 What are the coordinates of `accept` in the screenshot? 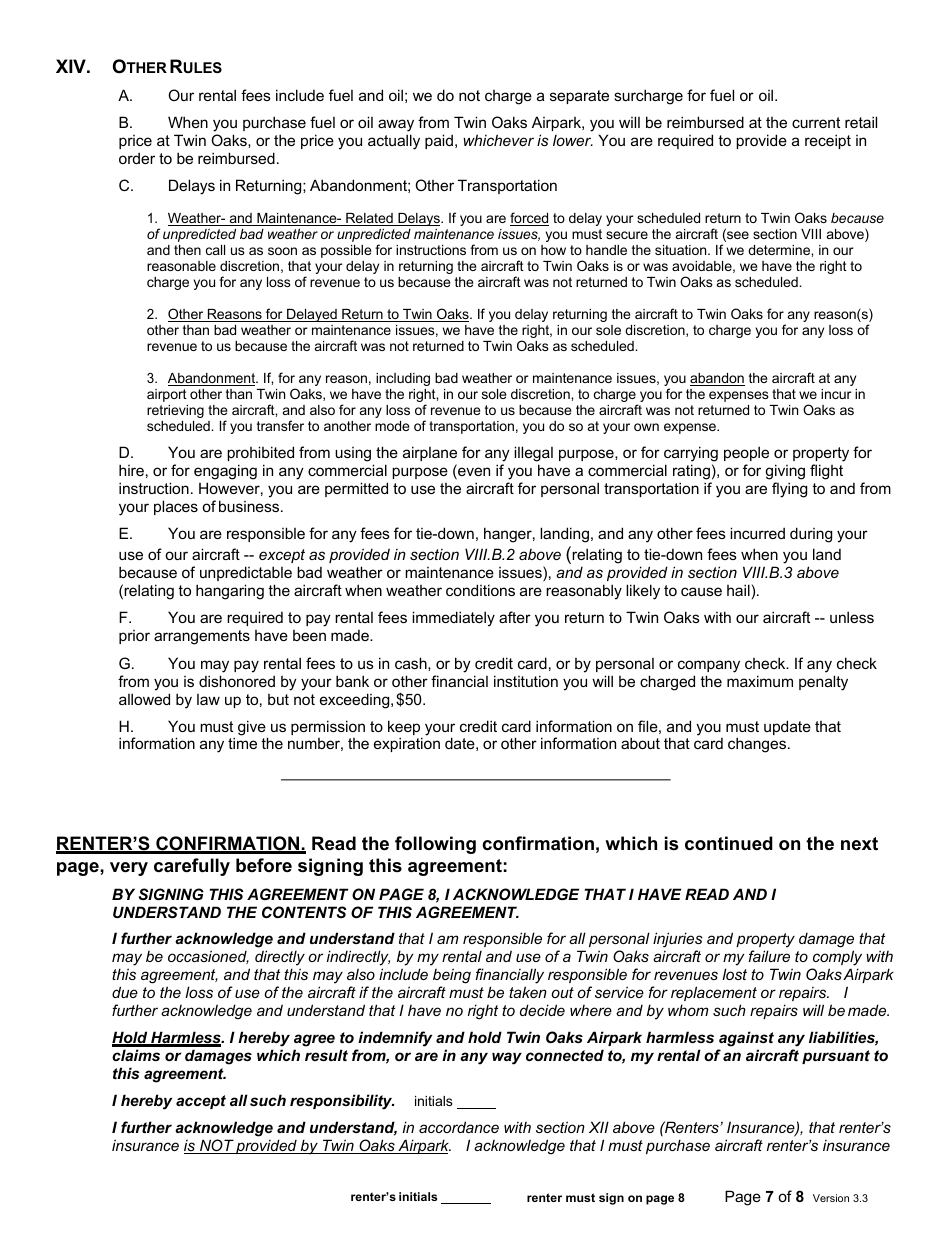 It's located at (201, 1102).
